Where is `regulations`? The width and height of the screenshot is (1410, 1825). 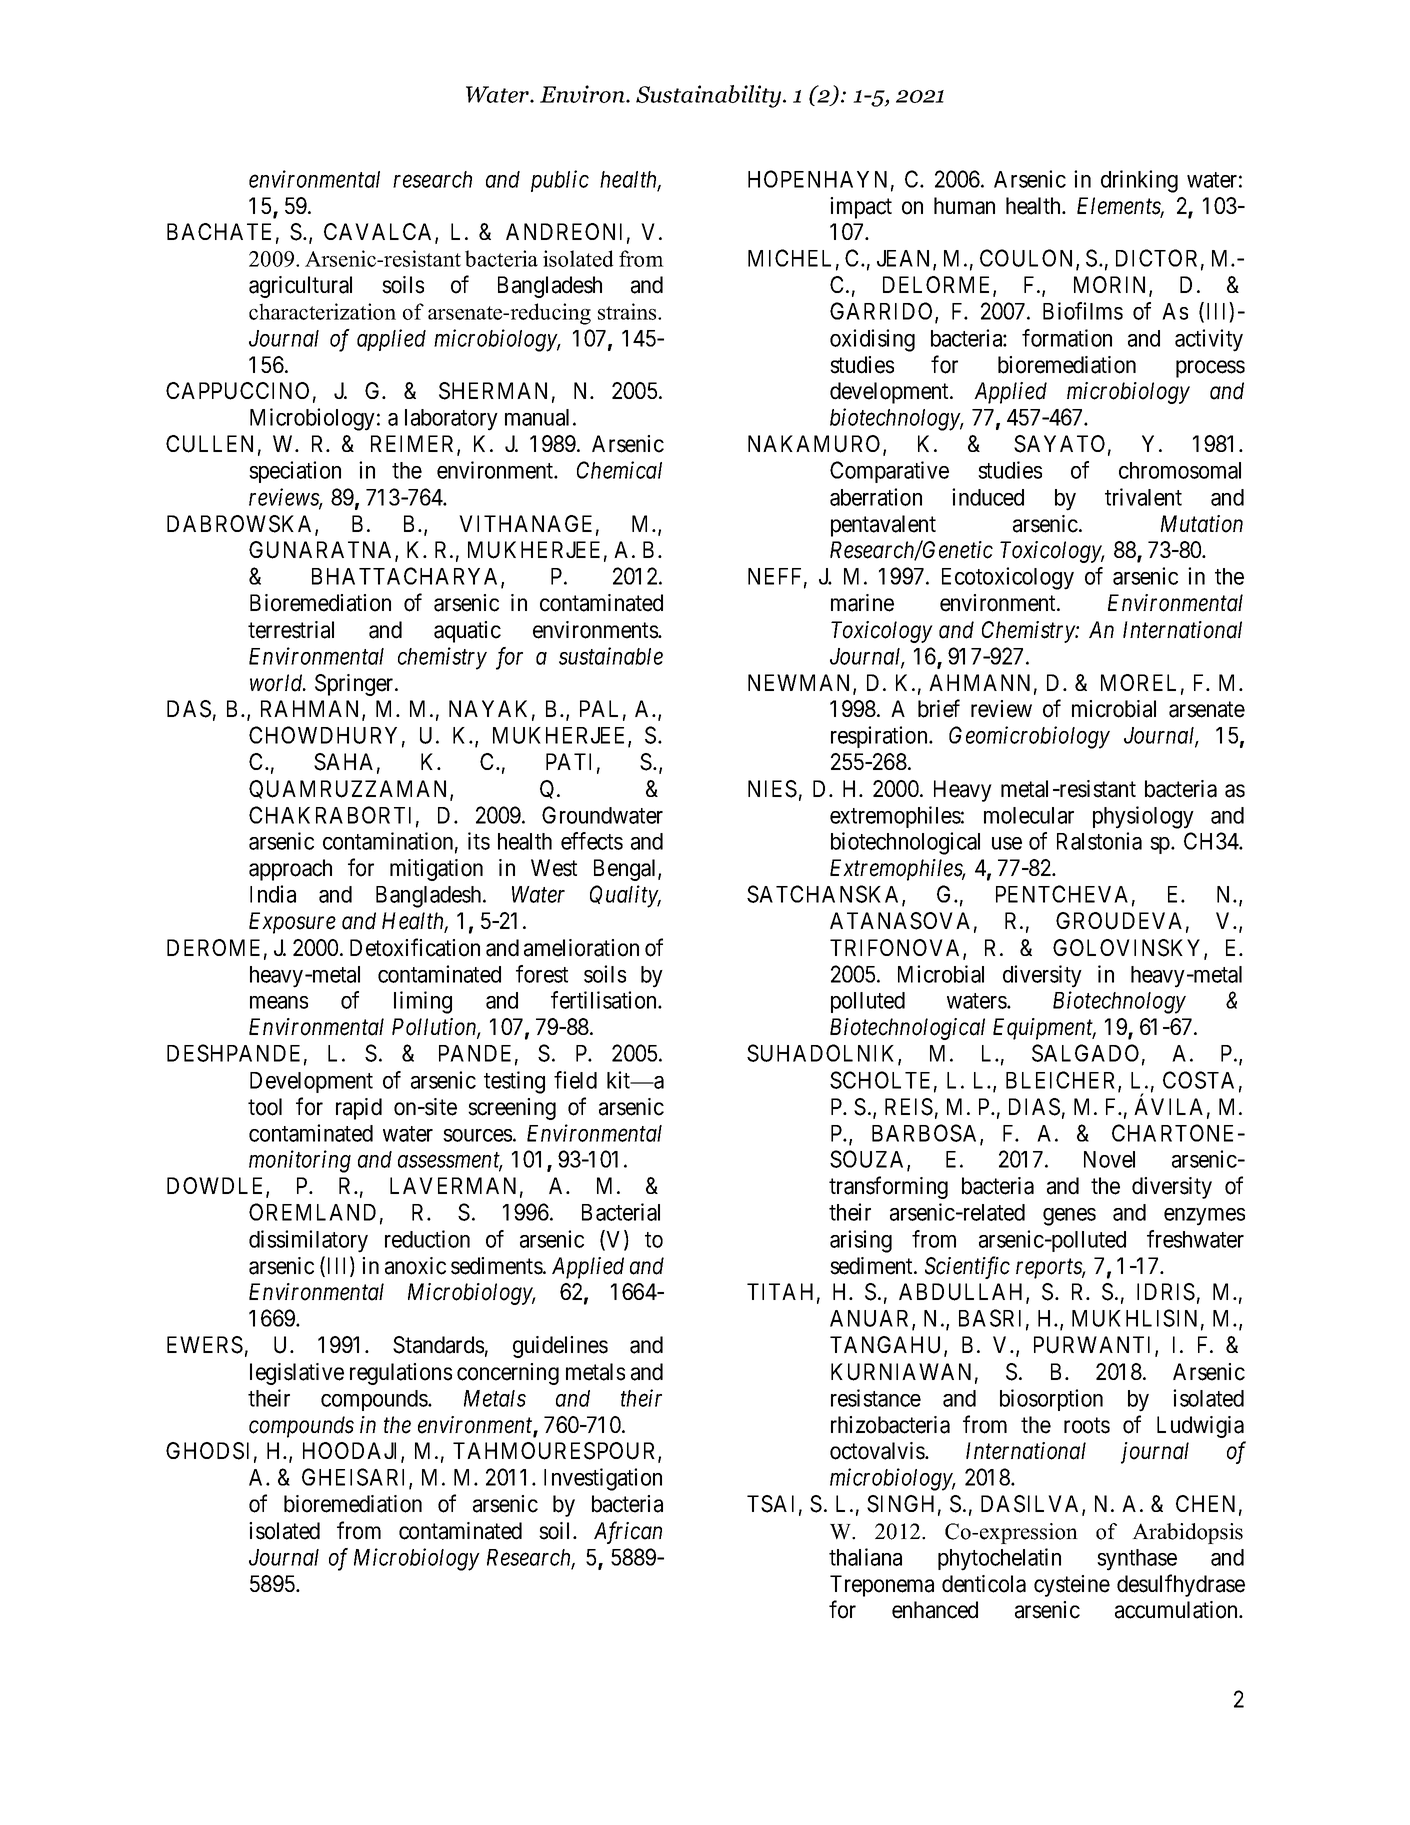
regulations is located at coordinates (401, 1374).
